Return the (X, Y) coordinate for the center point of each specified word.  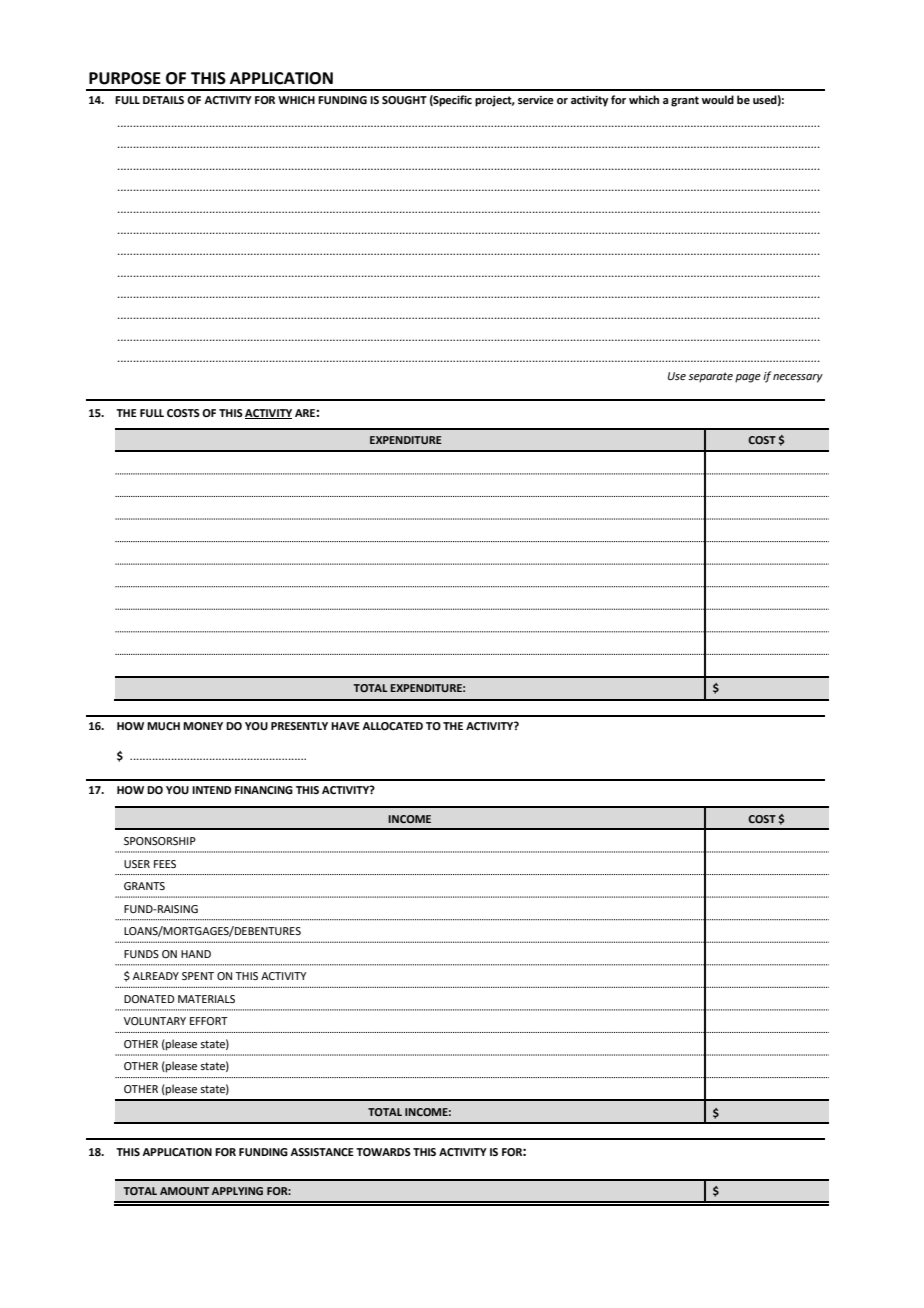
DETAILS (163, 100)
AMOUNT (184, 1191)
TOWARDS (383, 1152)
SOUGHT (404, 100)
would (718, 99)
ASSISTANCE (322, 1152)
